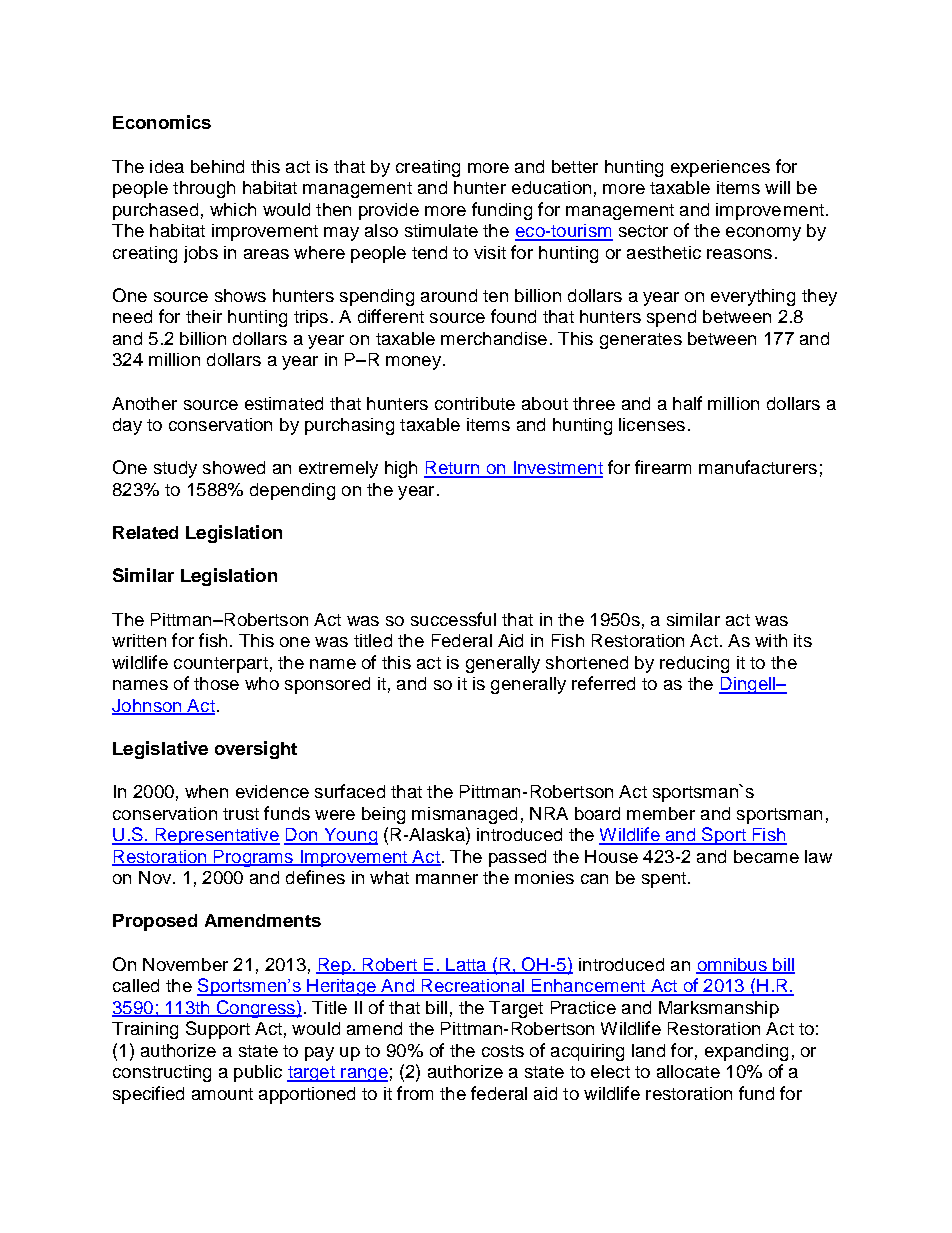  I want to click on behind, so click(217, 166).
